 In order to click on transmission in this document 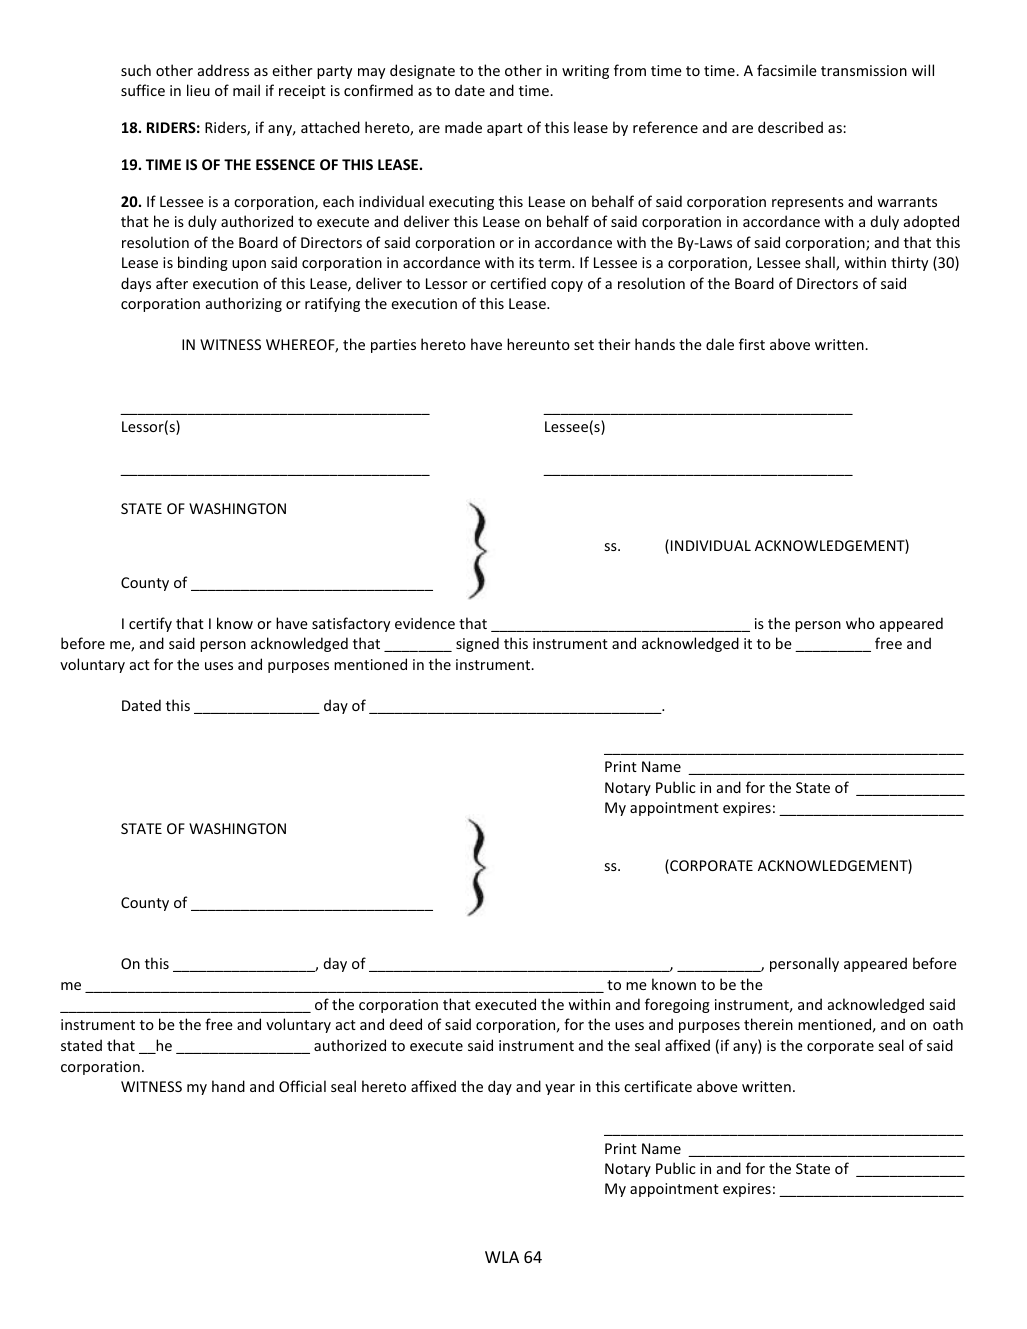, I will do `click(864, 70)`.
